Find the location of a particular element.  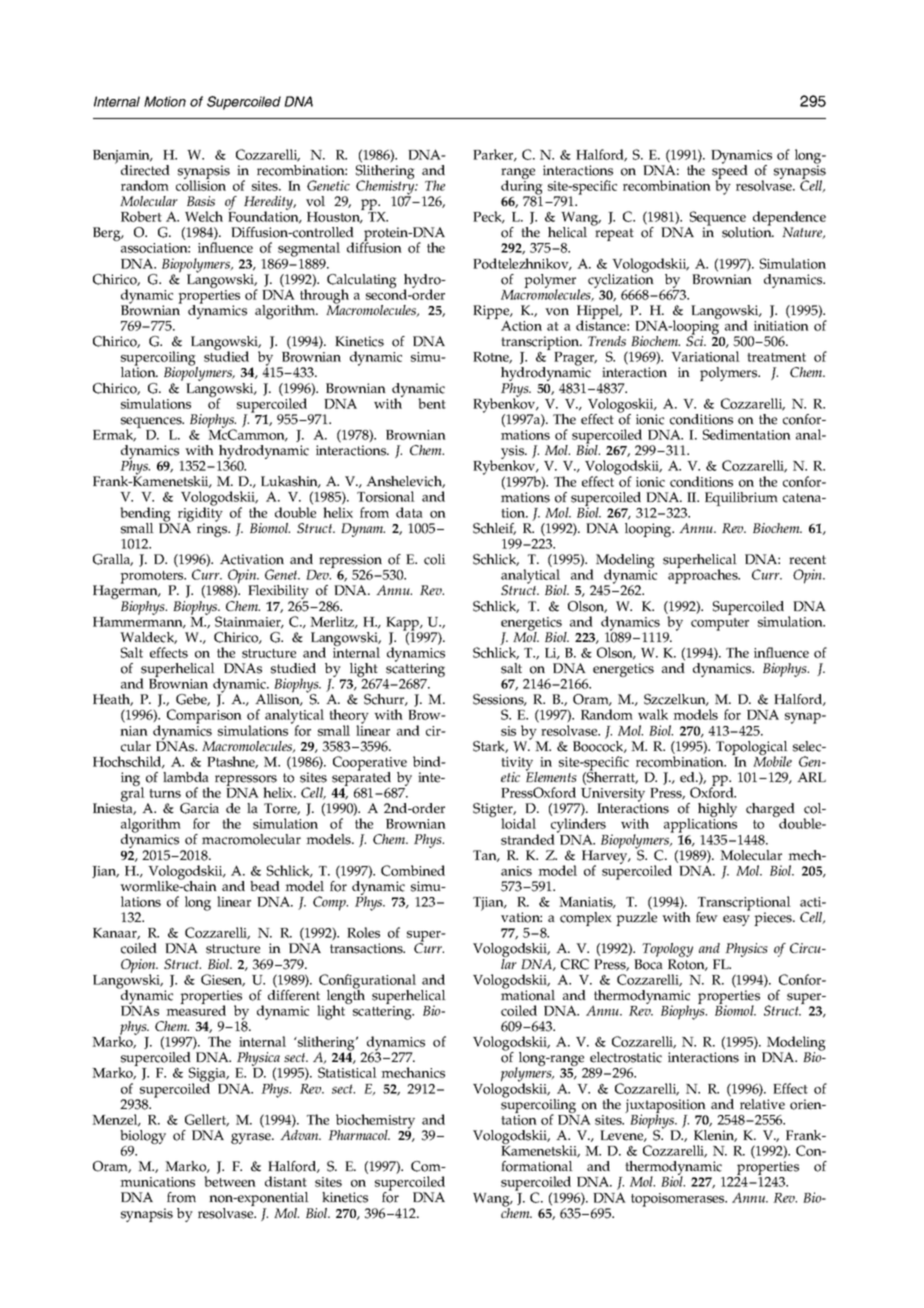

Pharmacol is located at coordinates (359, 1135).
